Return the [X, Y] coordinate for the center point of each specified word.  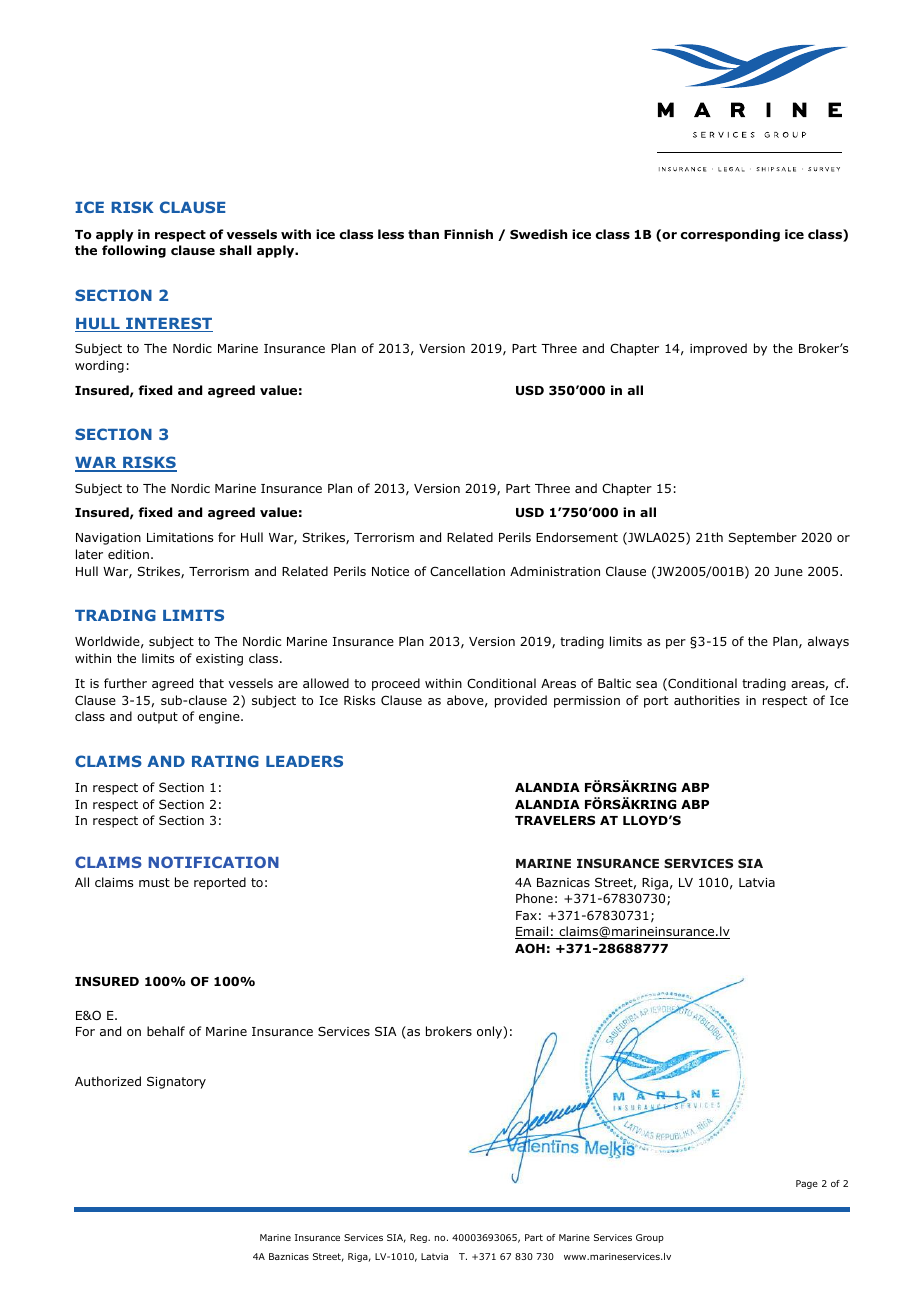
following [134, 251]
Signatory [176, 1082]
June [788, 571]
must [154, 882]
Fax [526, 915]
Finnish [468, 234]
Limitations [180, 537]
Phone [534, 898]
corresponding [730, 235]
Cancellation [467, 571]
